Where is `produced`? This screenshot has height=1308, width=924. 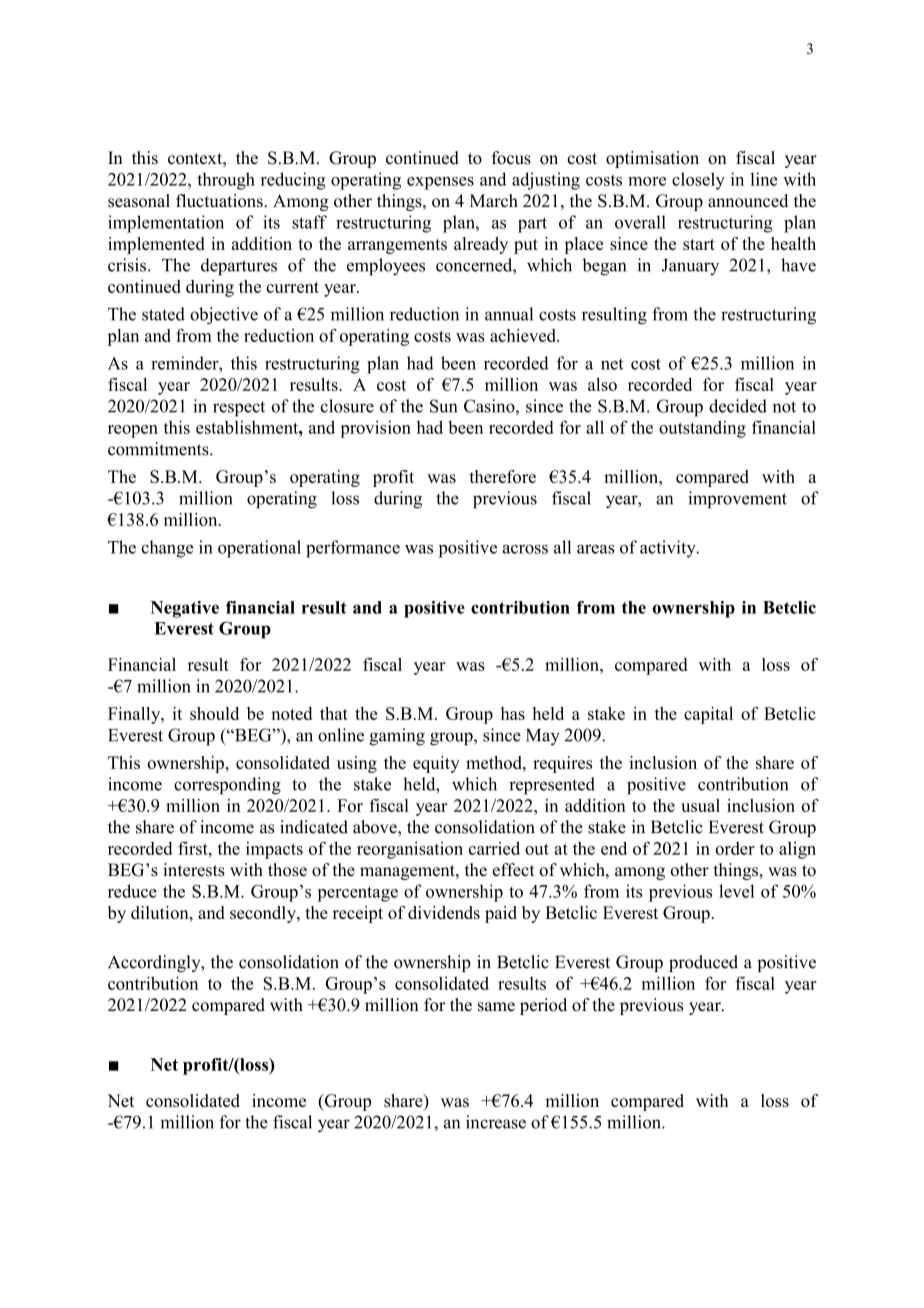 produced is located at coordinates (703, 963).
